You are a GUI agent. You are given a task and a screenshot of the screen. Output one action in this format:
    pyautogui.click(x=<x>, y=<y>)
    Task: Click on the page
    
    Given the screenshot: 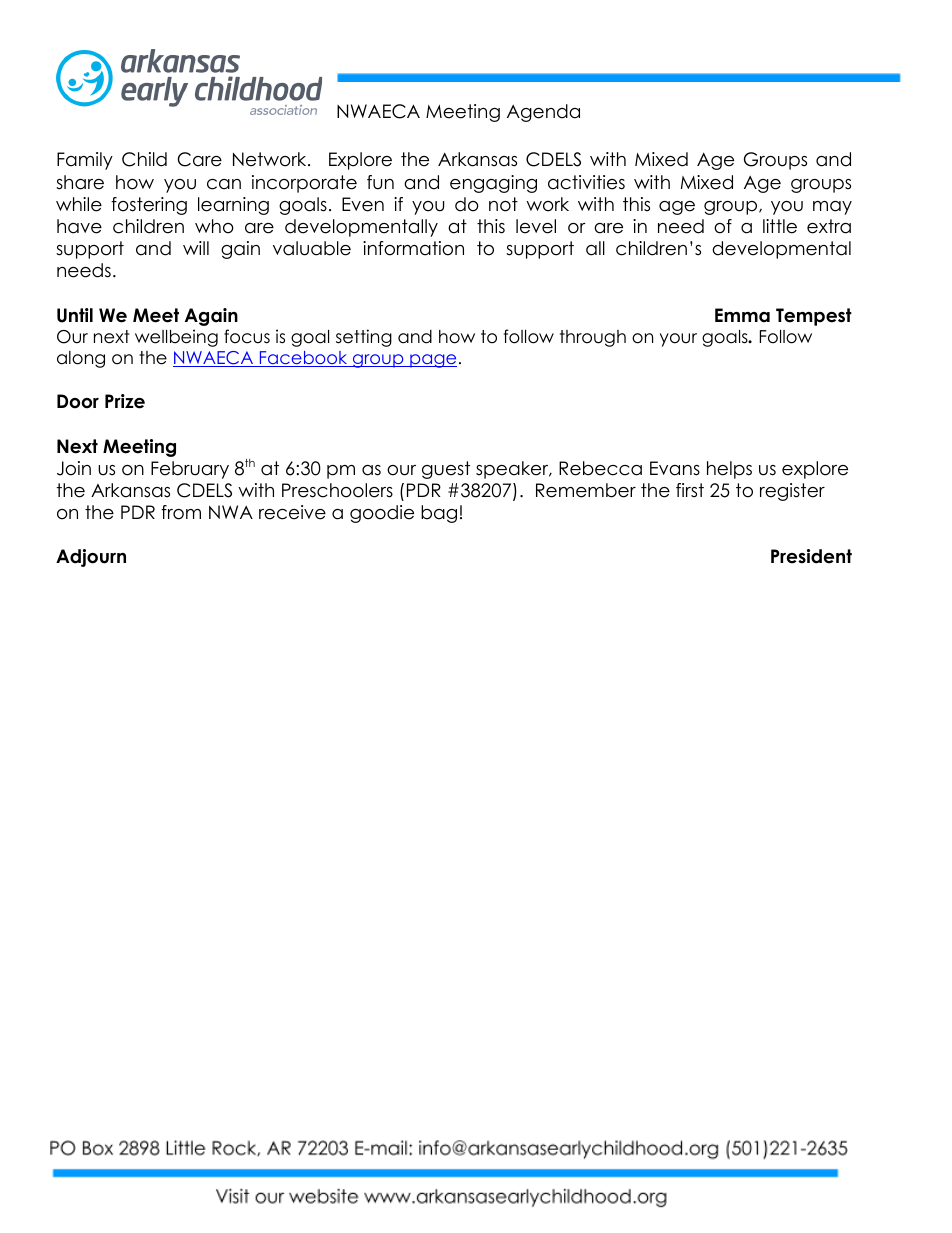 What is the action you would take?
    pyautogui.click(x=432, y=361)
